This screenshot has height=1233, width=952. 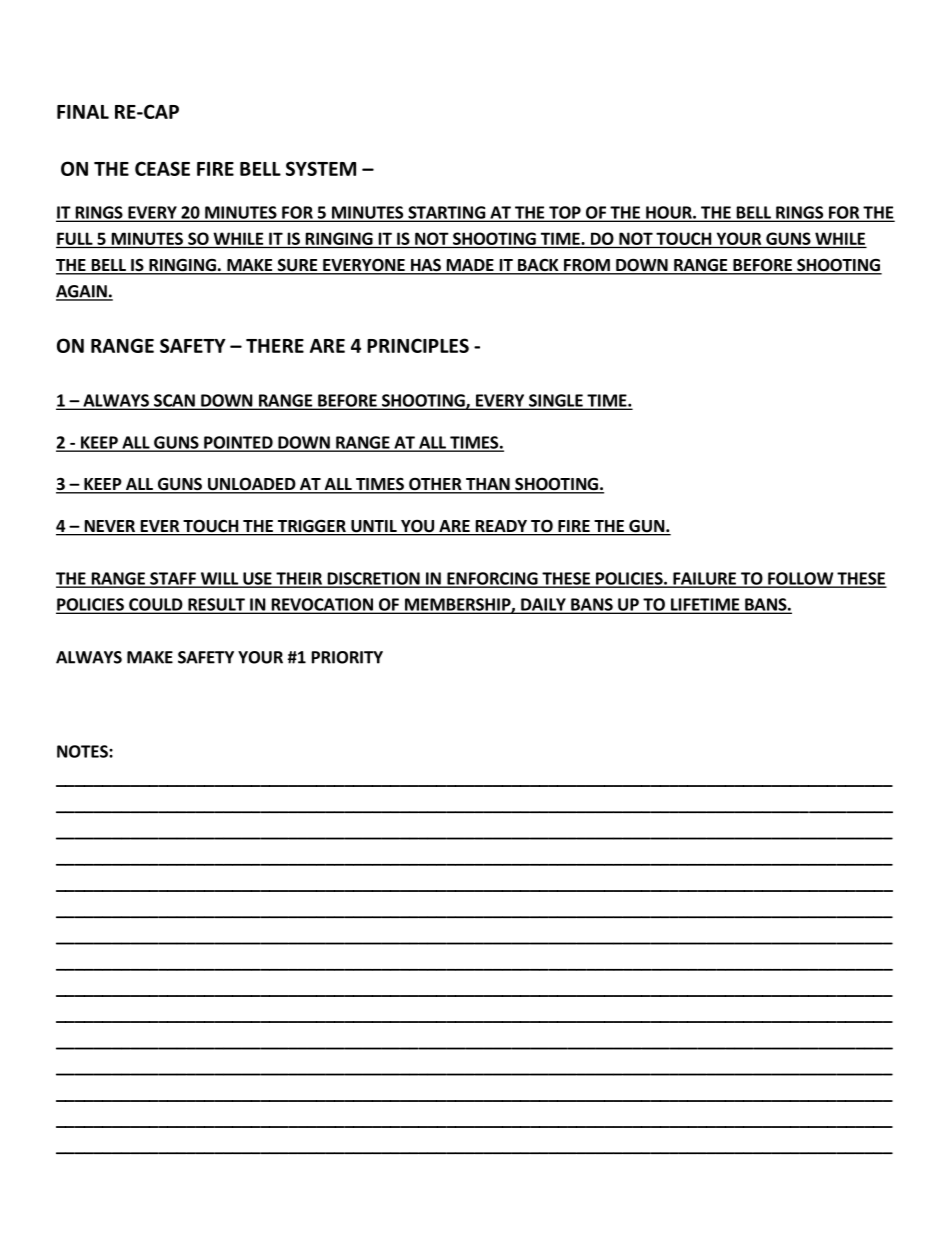 What do you see at coordinates (162, 168) in the screenshot?
I see `CEASE` at bounding box center [162, 168].
